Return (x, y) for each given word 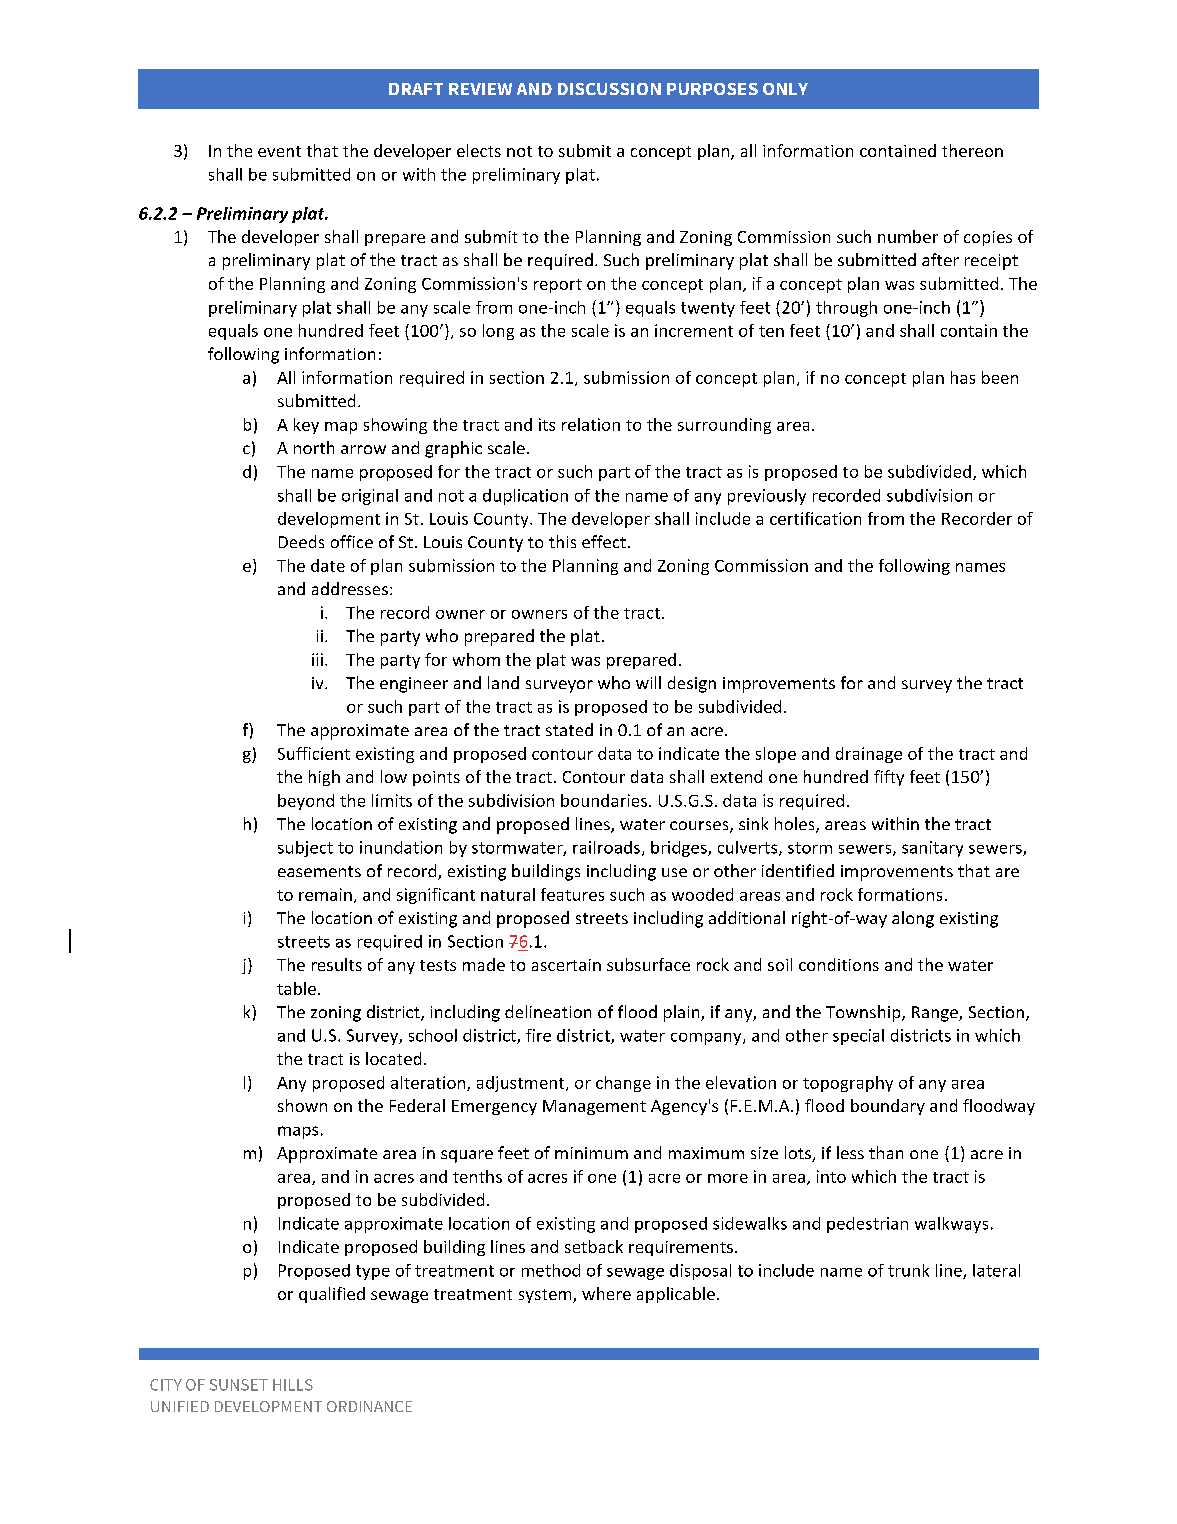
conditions (839, 964)
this (562, 541)
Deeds (301, 541)
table (296, 988)
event (279, 151)
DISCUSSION (609, 89)
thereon (972, 150)
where (606, 1293)
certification (815, 518)
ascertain (566, 965)
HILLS (293, 1385)
